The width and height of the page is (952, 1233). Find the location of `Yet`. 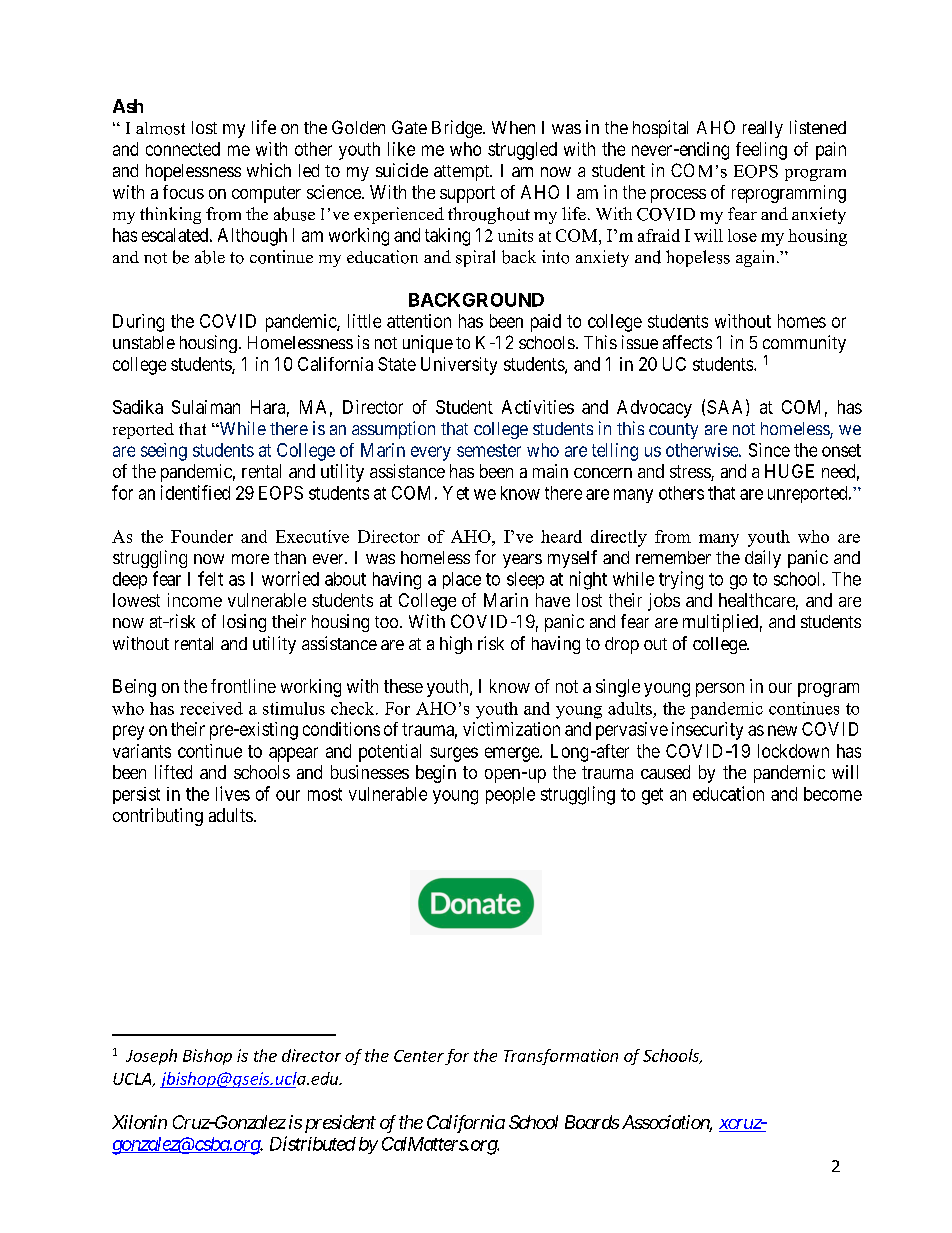

Yet is located at coordinates (456, 493).
